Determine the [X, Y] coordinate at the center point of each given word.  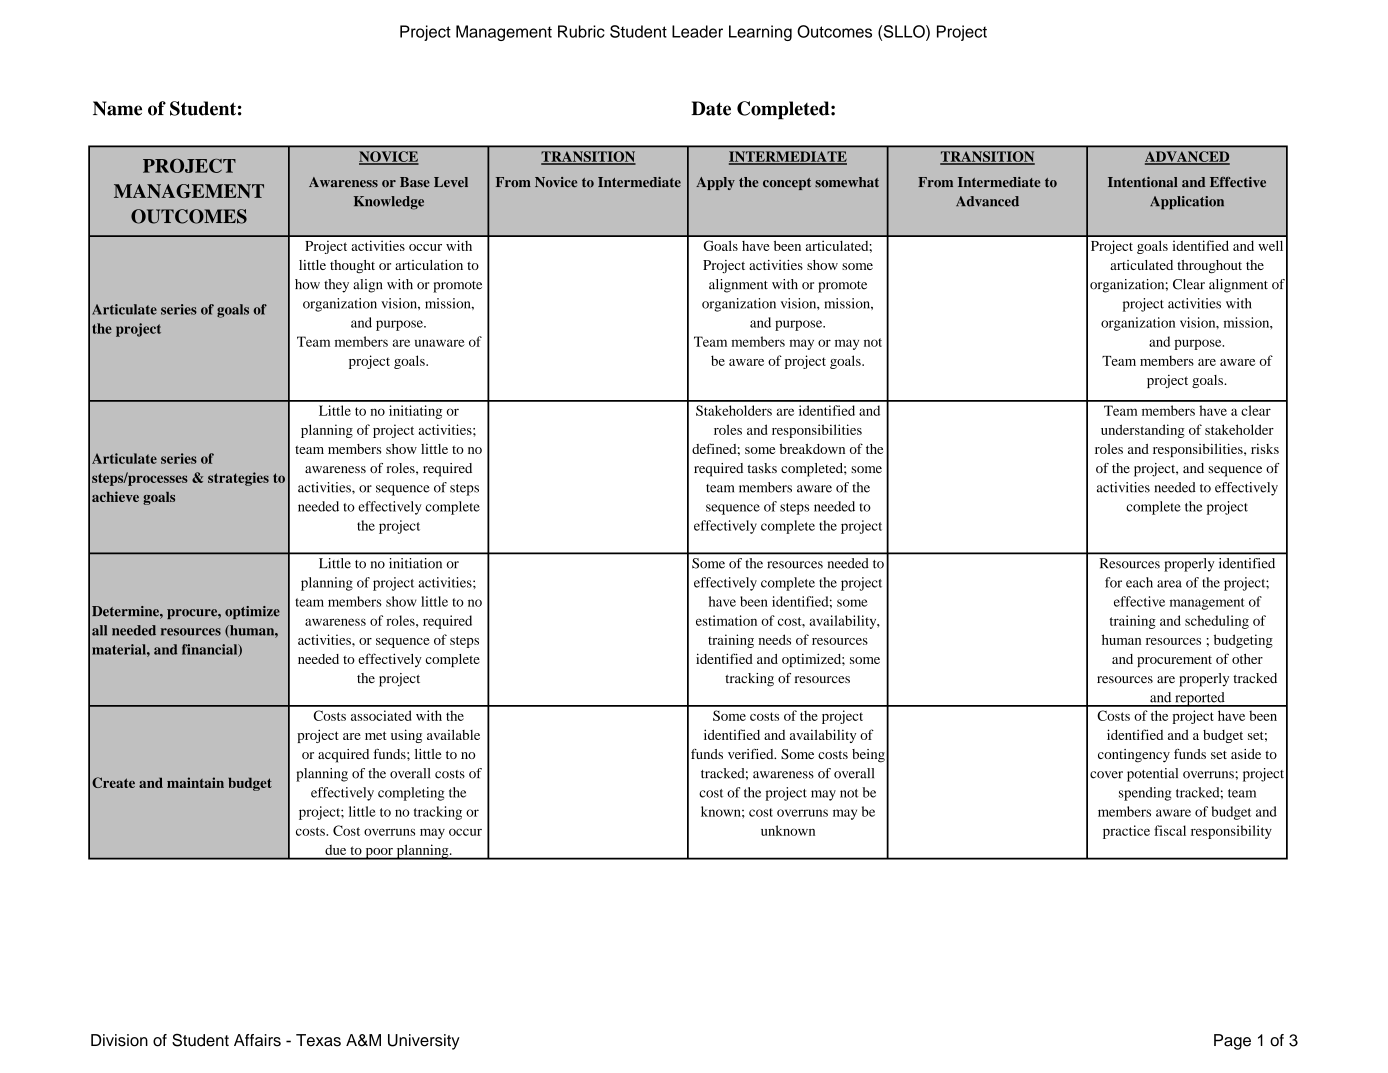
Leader [697, 31]
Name [117, 108]
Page [1232, 1042]
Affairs [257, 1040]
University [424, 1042]
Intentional [1143, 182]
